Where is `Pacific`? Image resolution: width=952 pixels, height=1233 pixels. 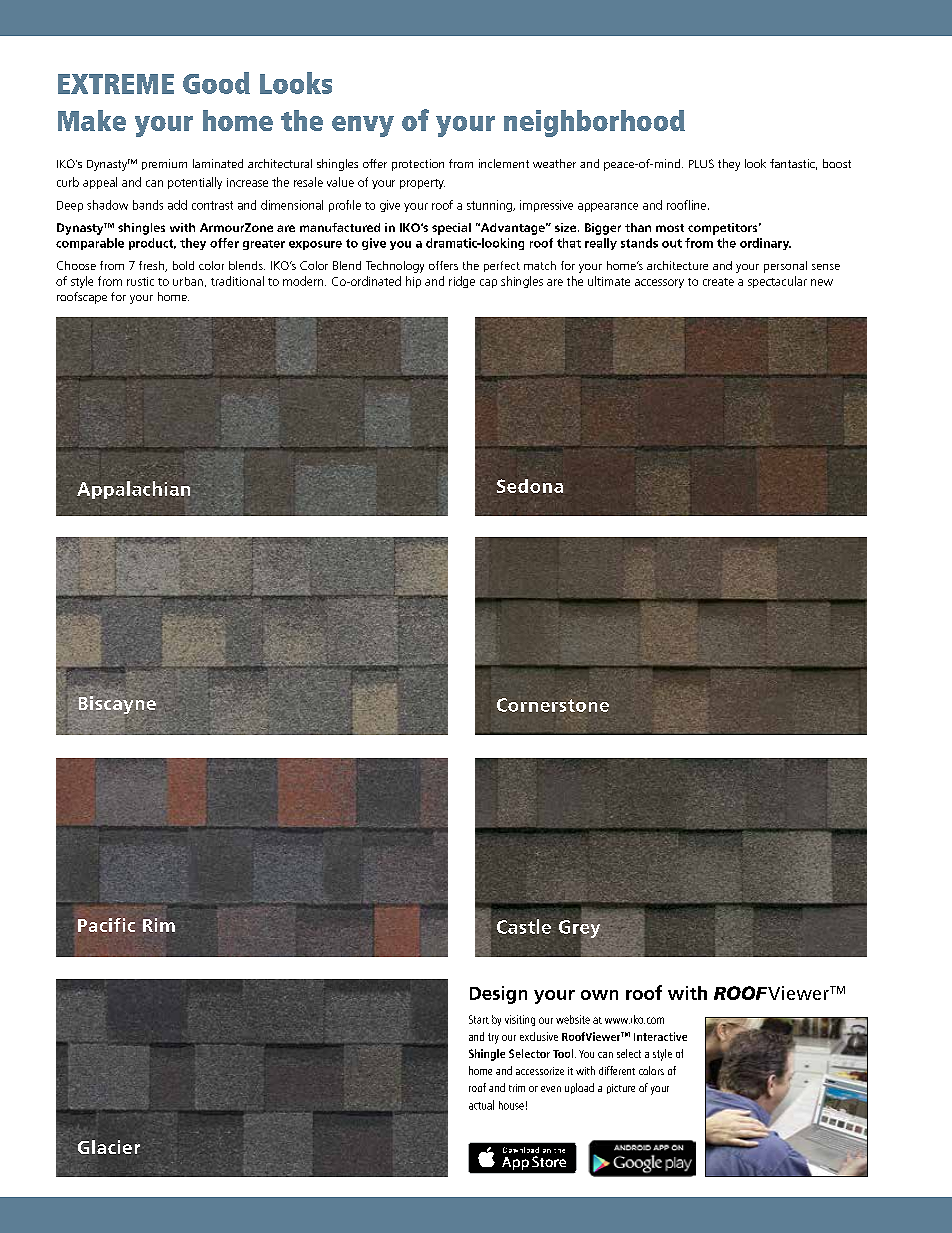 Pacific is located at coordinates (106, 925).
